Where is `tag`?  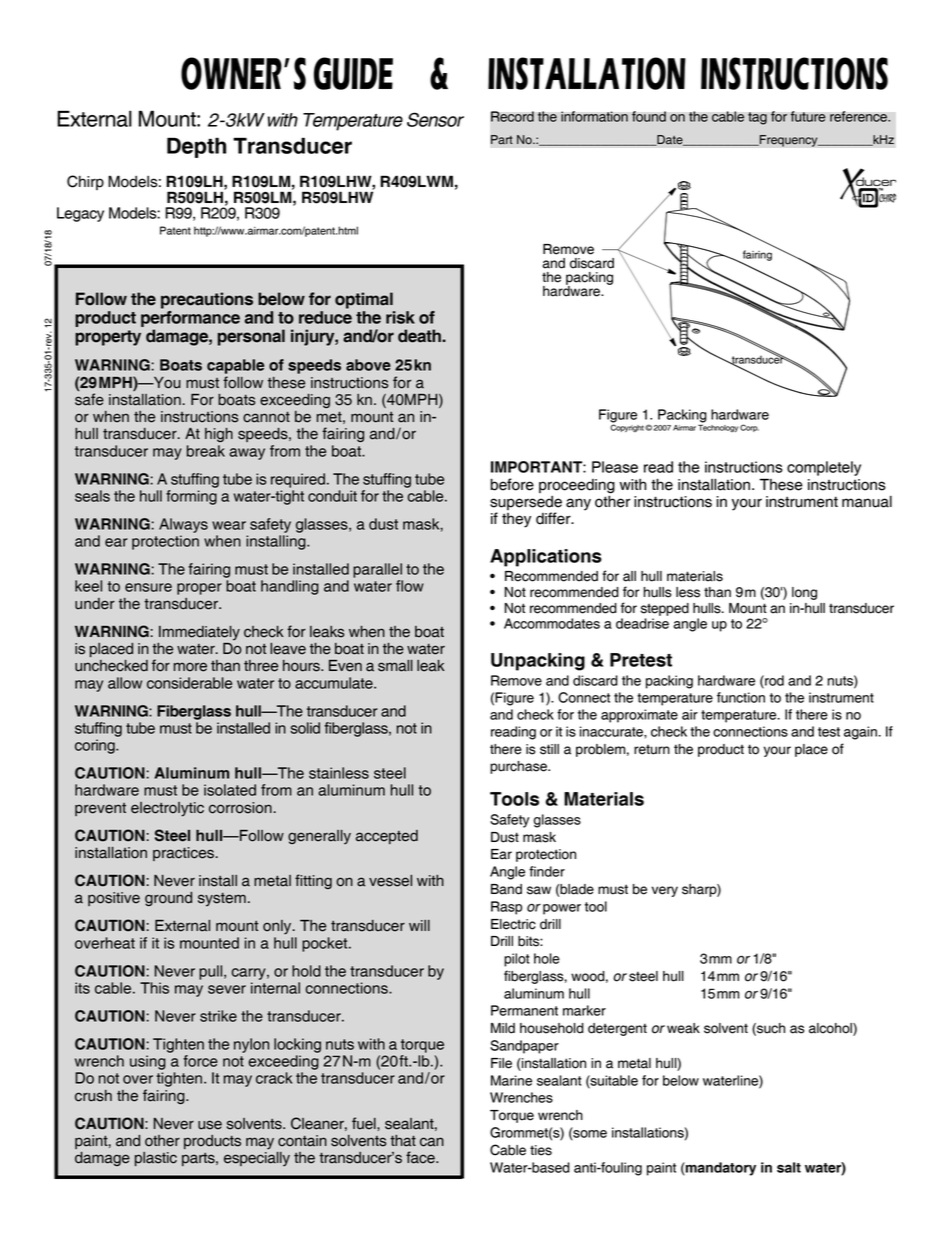 tag is located at coordinates (757, 118).
